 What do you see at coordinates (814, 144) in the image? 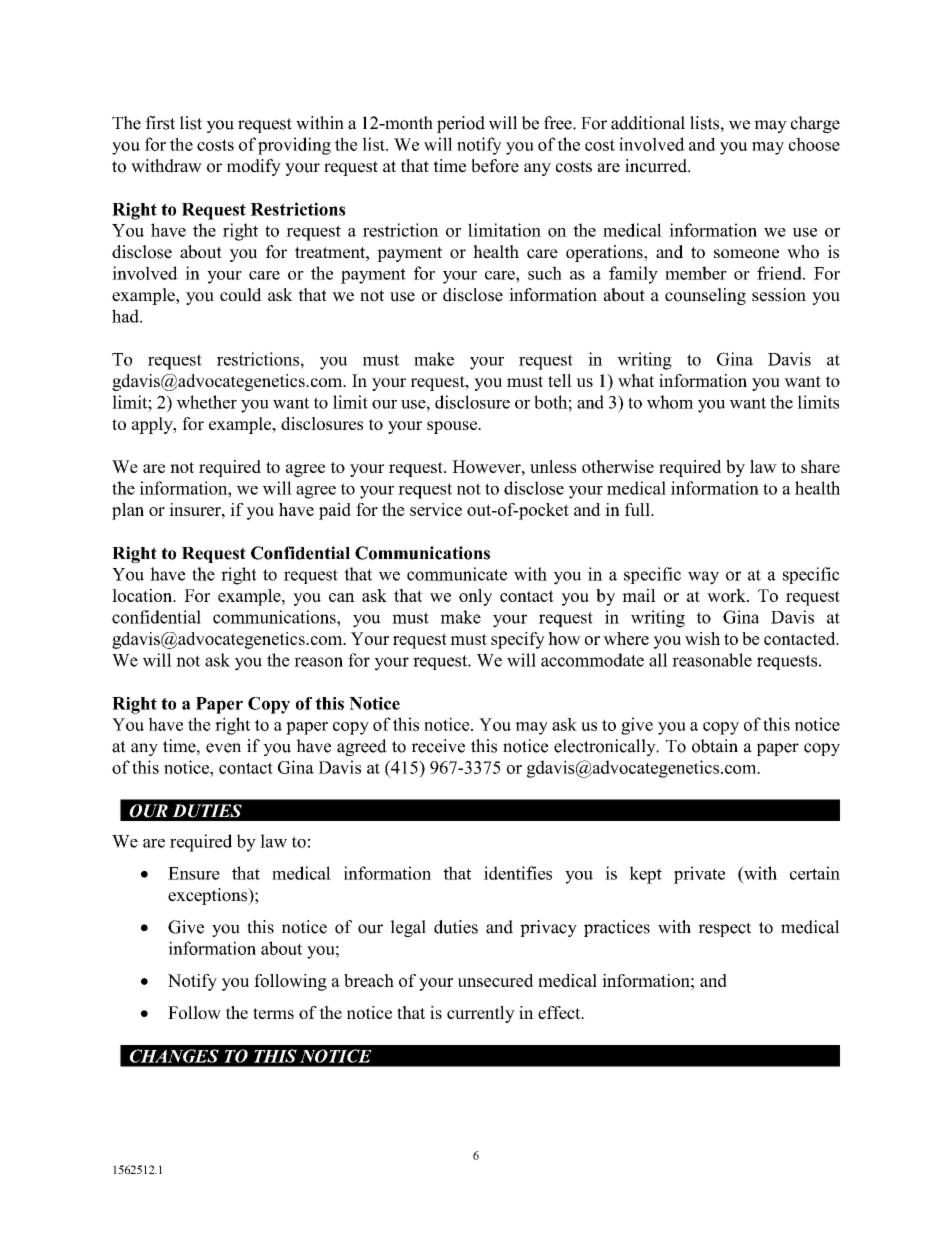
I see `choose` at bounding box center [814, 144].
